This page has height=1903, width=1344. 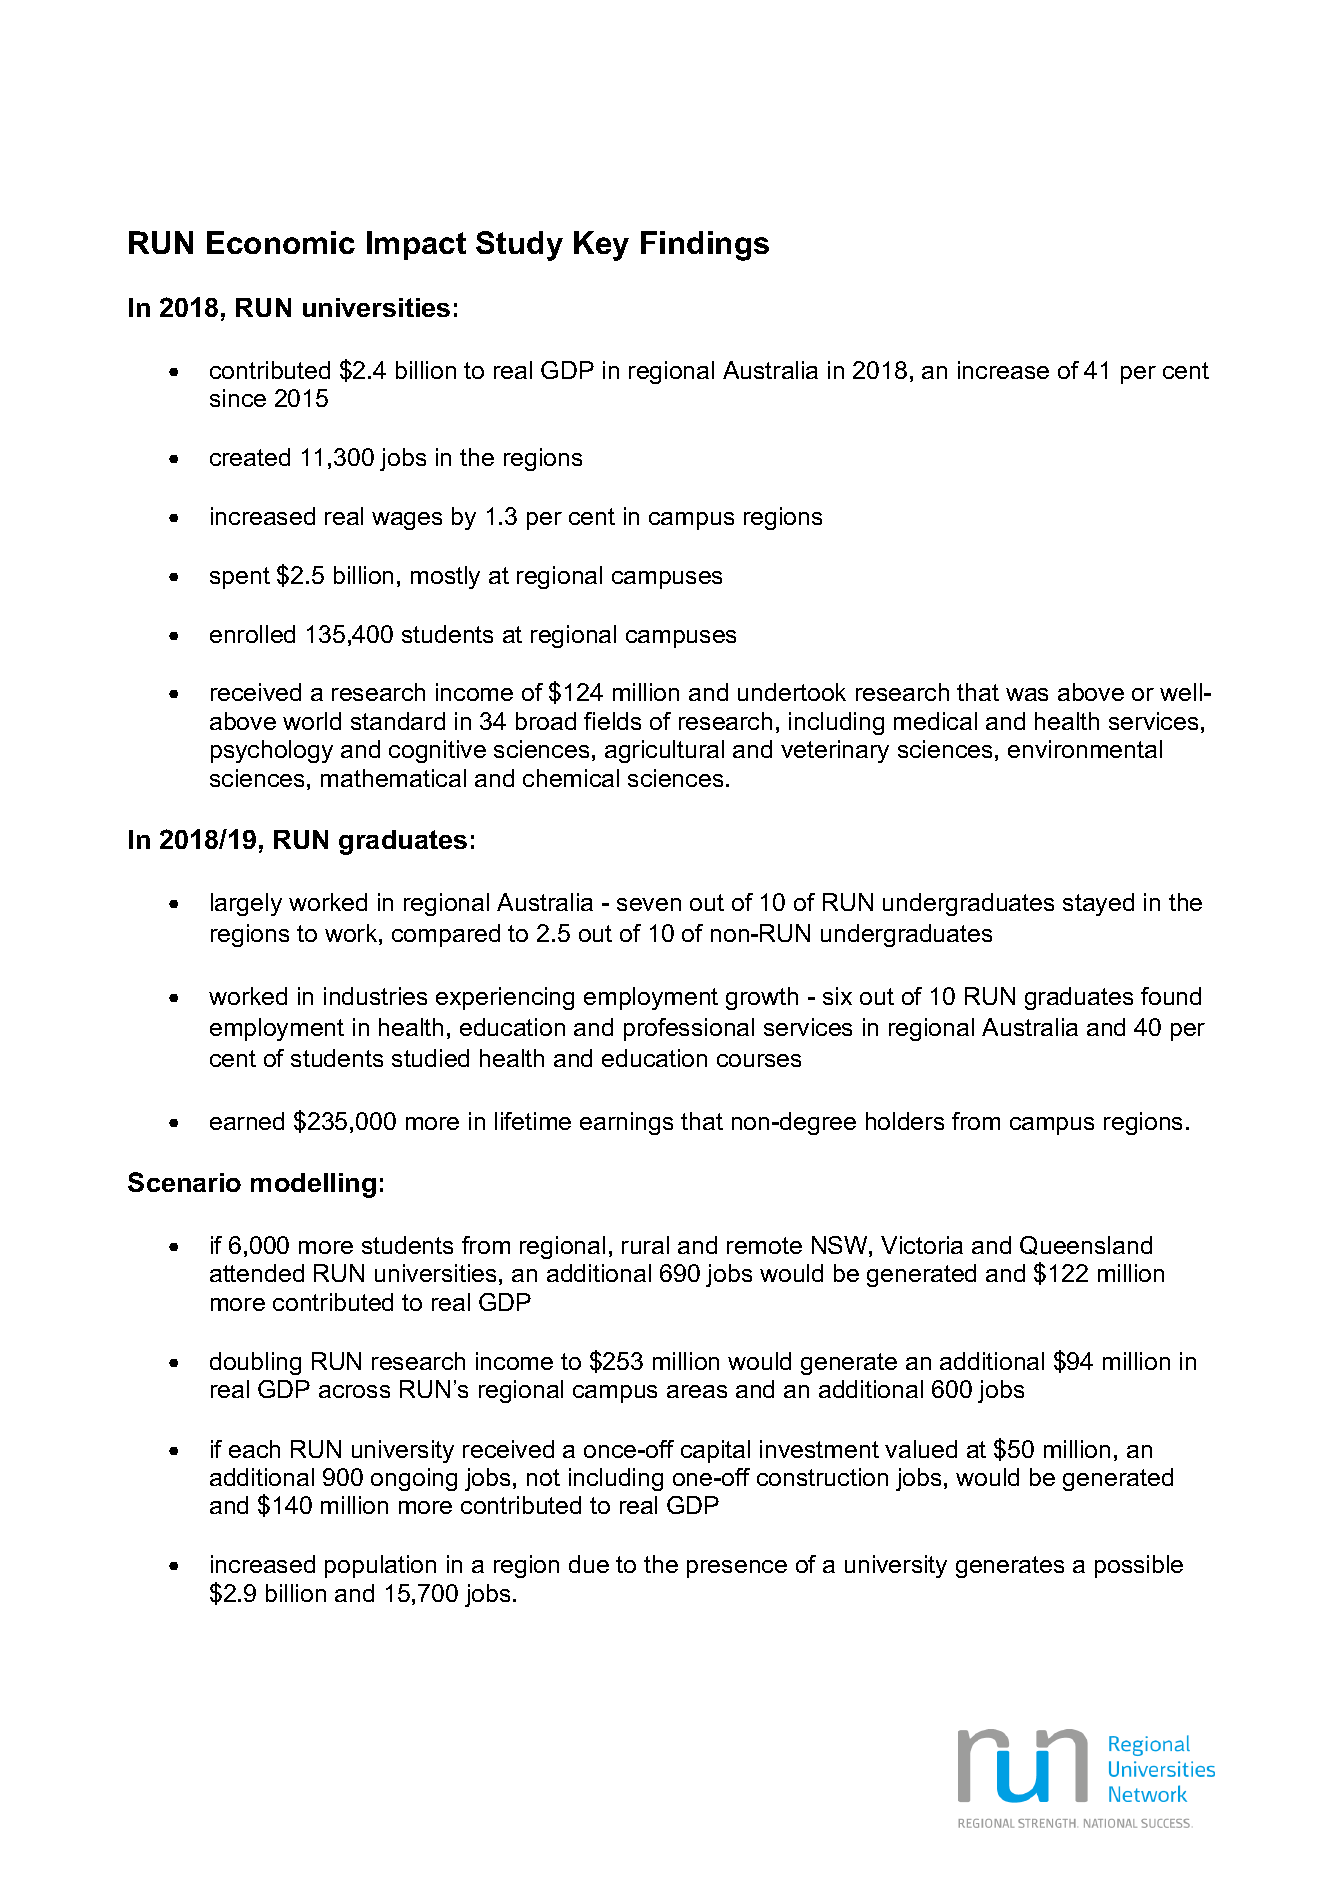 What do you see at coordinates (792, 692) in the page?
I see `undertook` at bounding box center [792, 692].
